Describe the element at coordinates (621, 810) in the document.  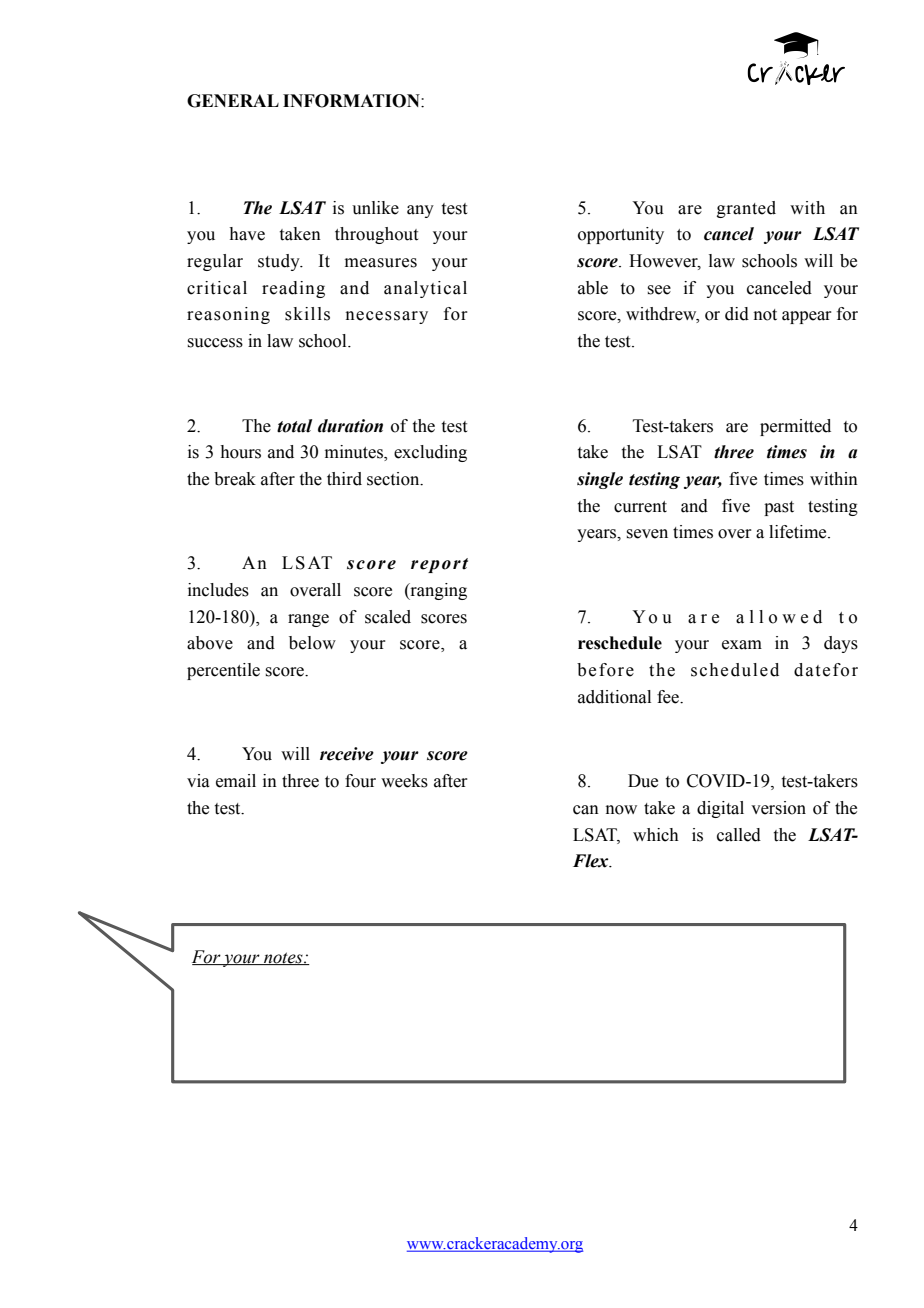
I see `now` at that location.
